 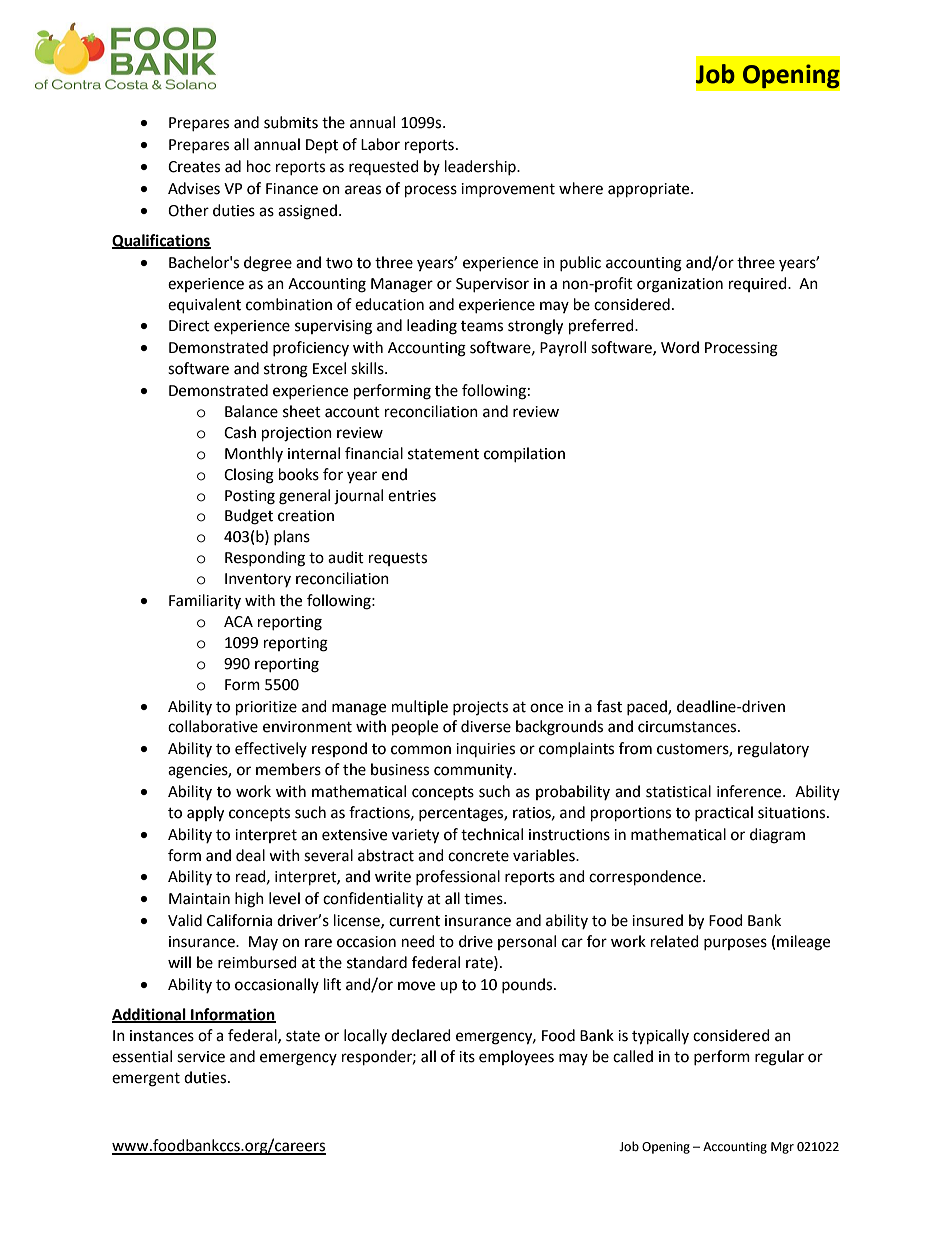 What do you see at coordinates (194, 167) in the screenshot?
I see `Creates` at bounding box center [194, 167].
